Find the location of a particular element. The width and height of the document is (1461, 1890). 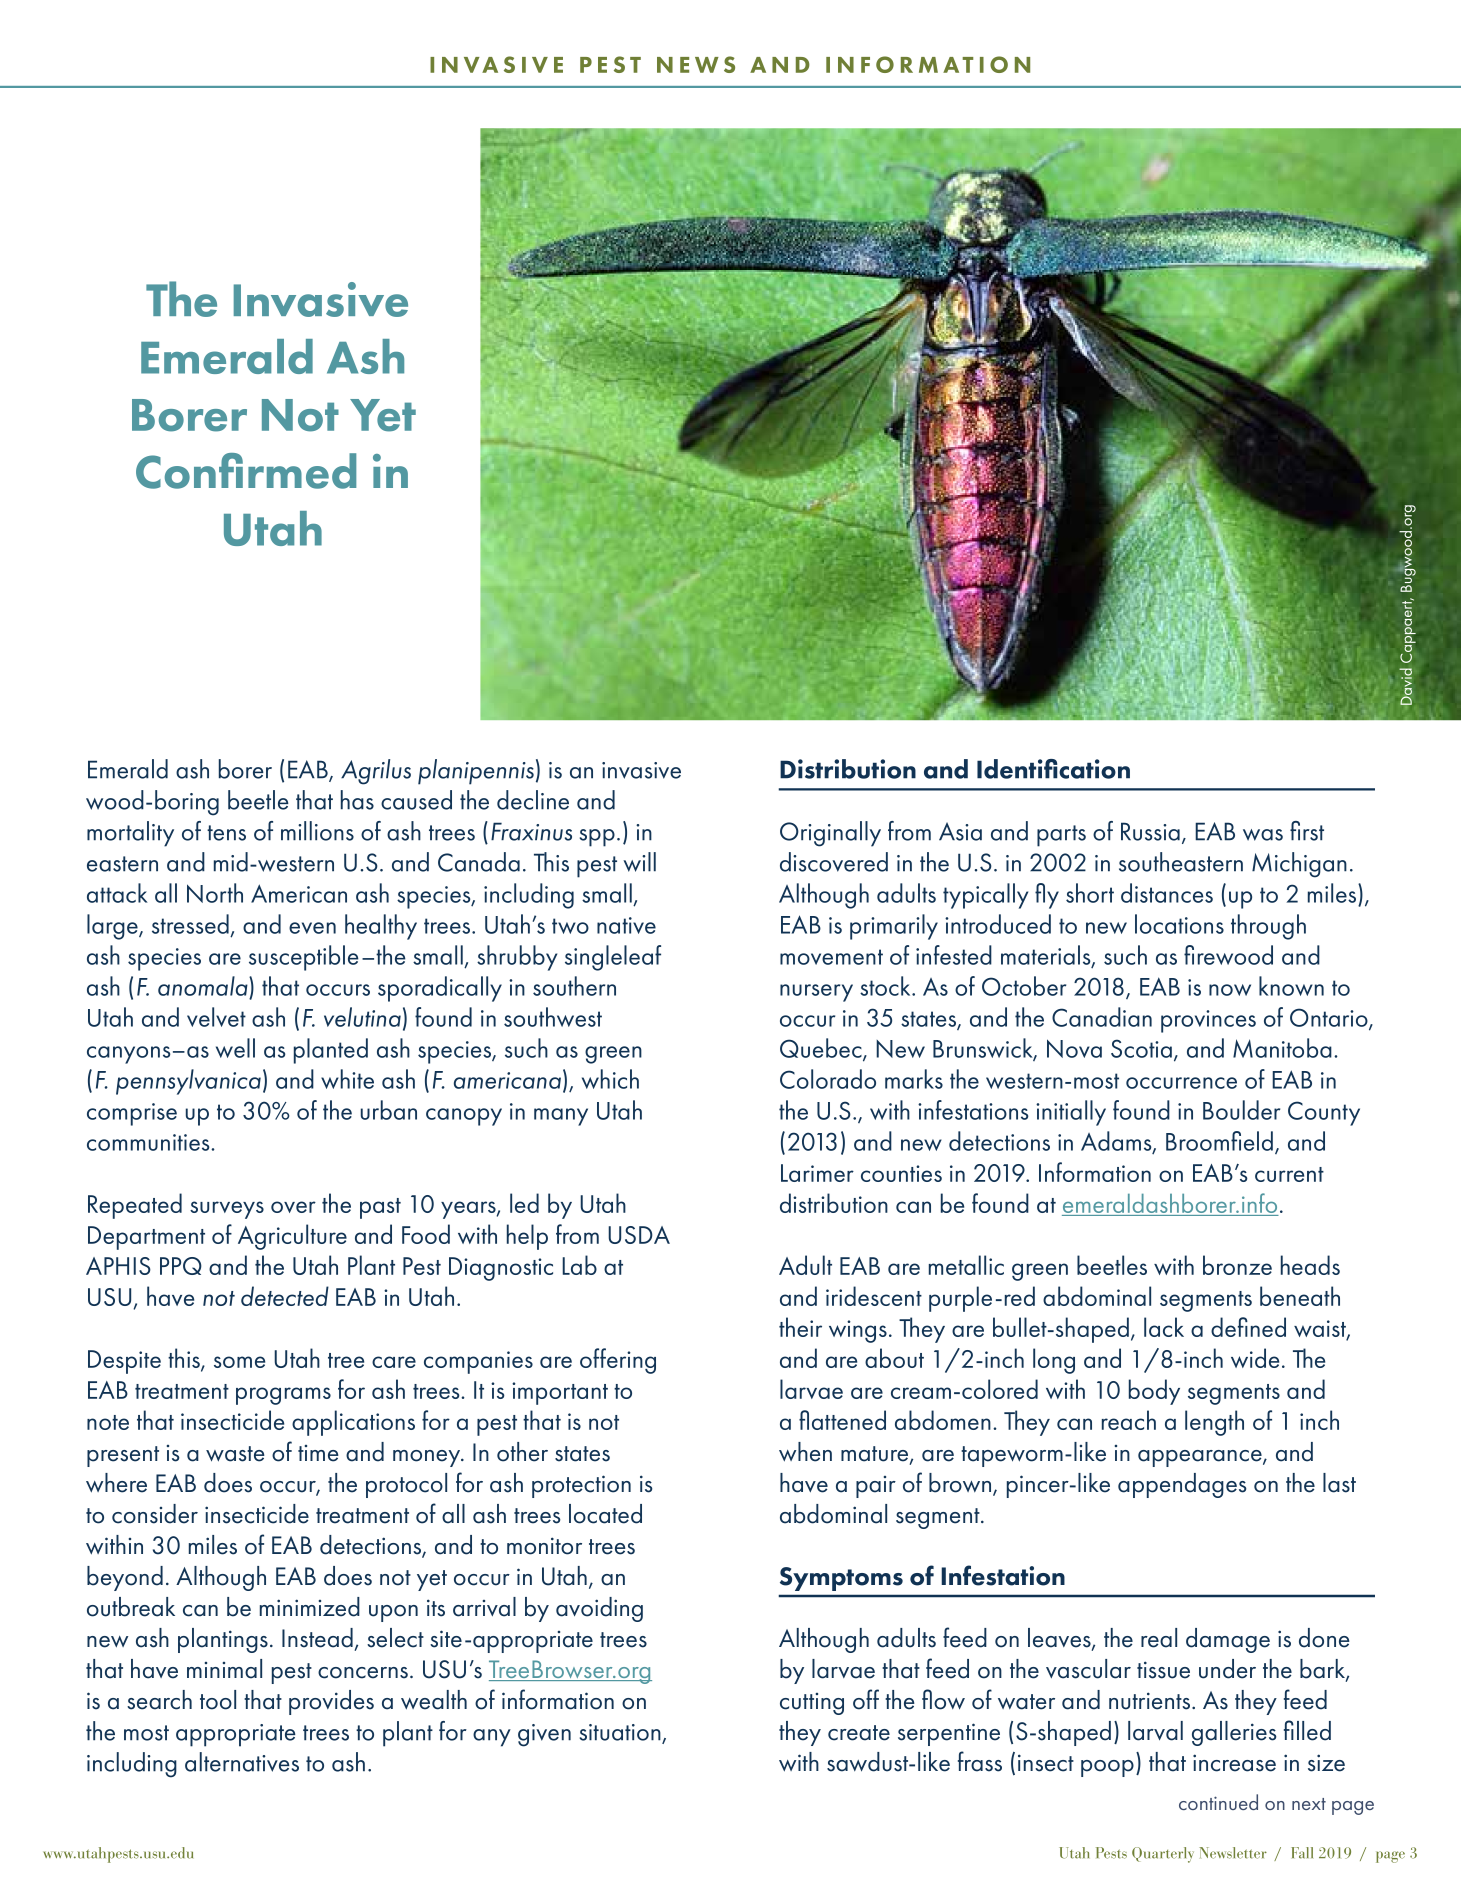

tens is located at coordinates (226, 833).
